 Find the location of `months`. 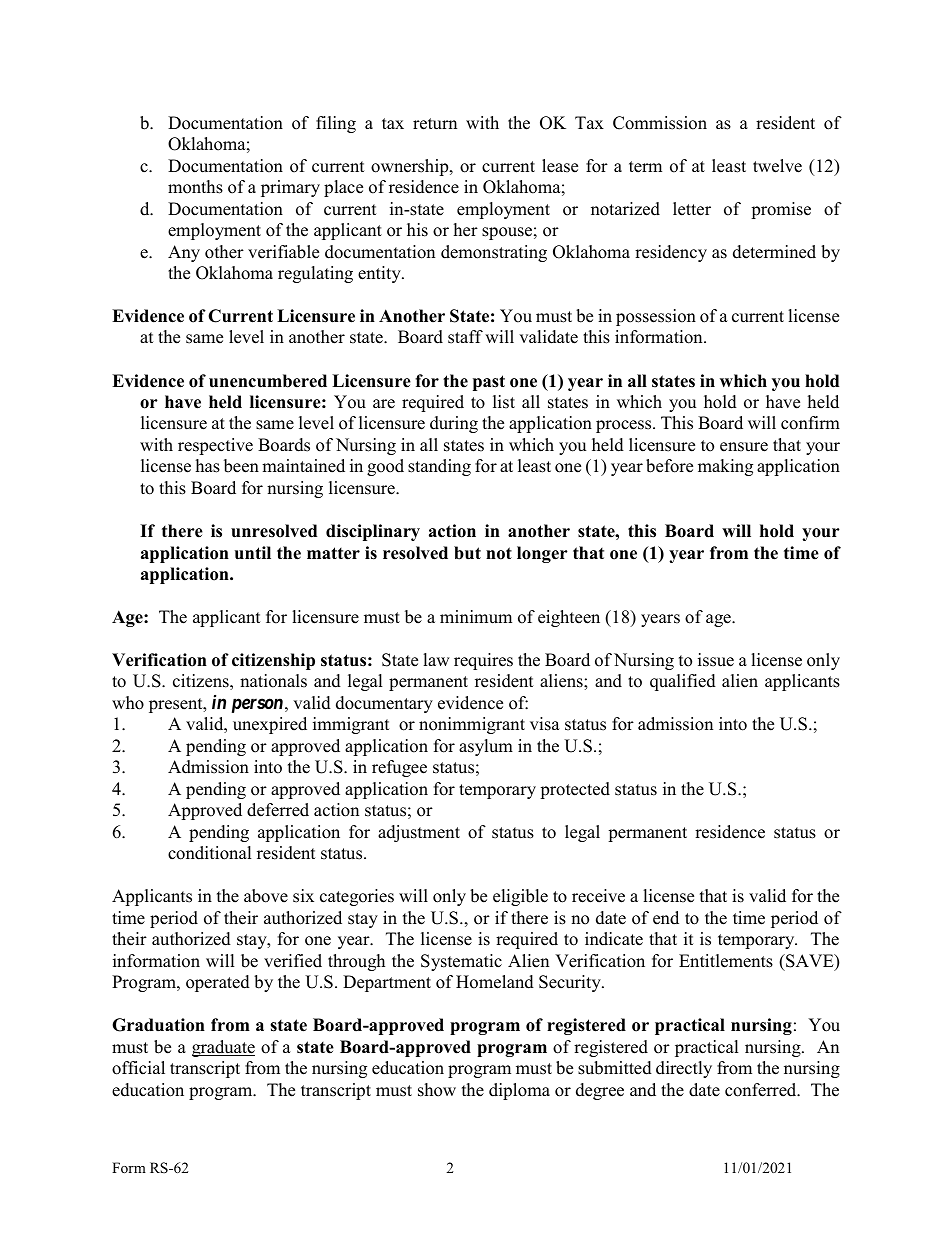

months is located at coordinates (195, 187).
